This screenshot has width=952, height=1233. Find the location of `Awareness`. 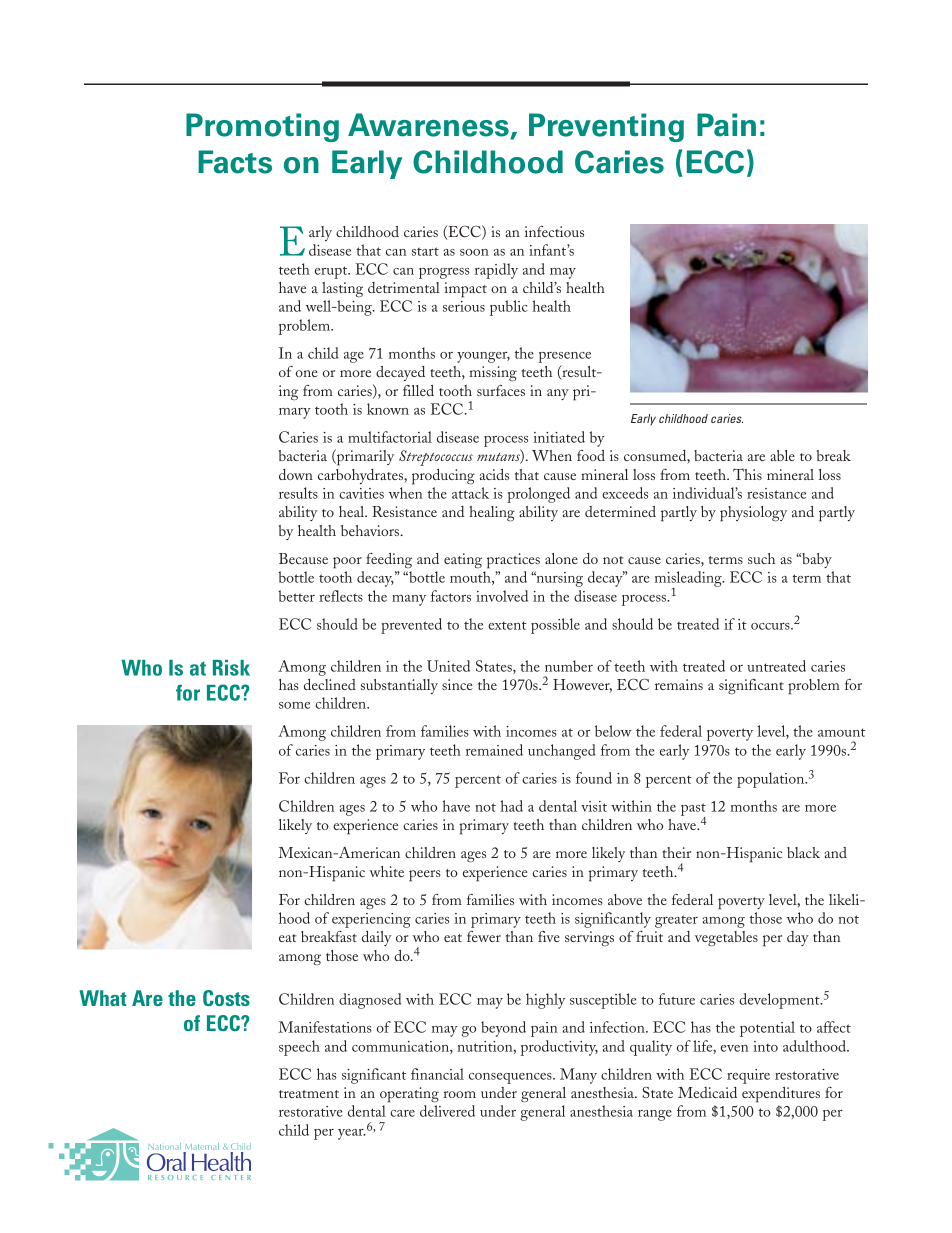

Awareness is located at coordinates (429, 126).
